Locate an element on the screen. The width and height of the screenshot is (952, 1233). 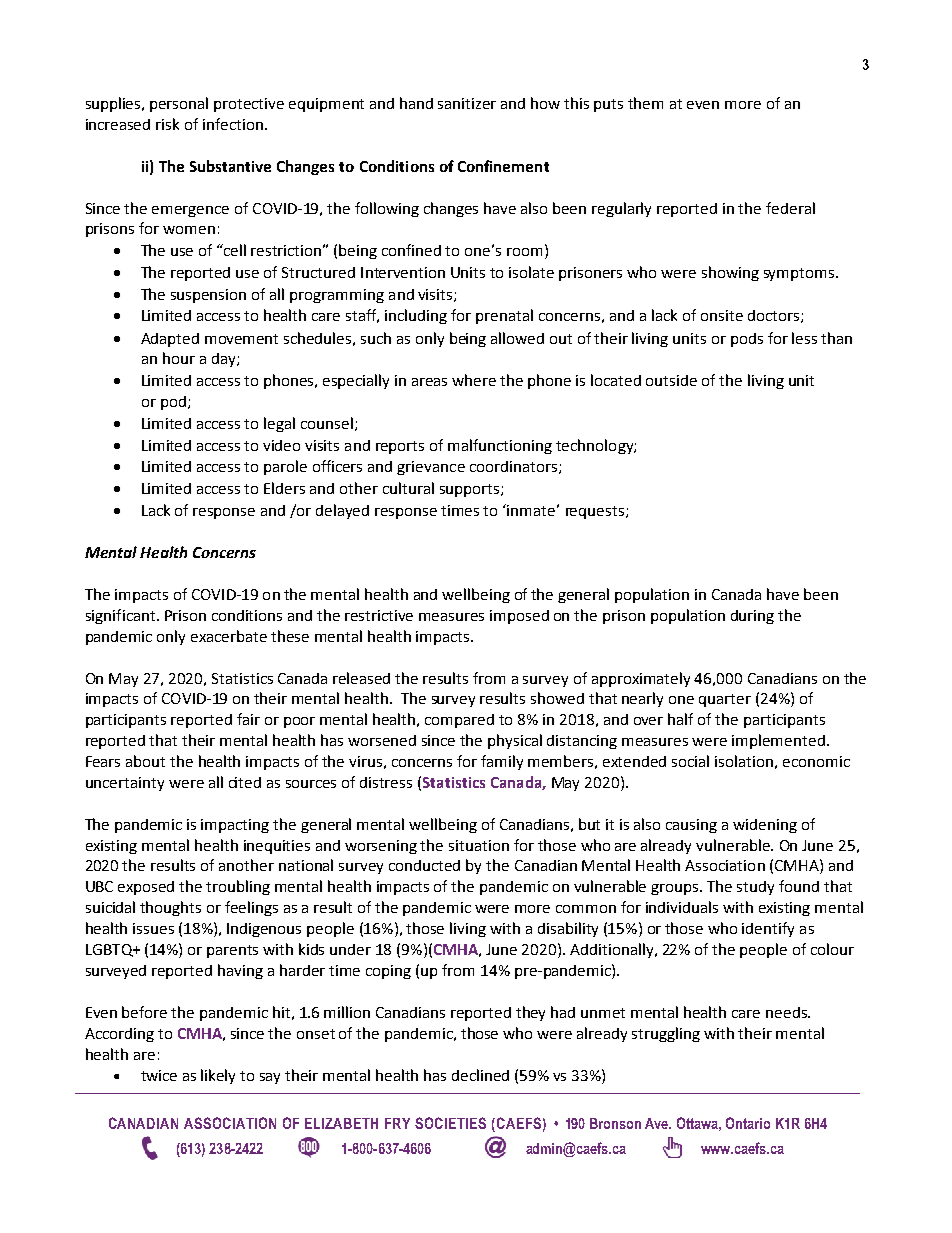
declined is located at coordinates (480, 1075).
